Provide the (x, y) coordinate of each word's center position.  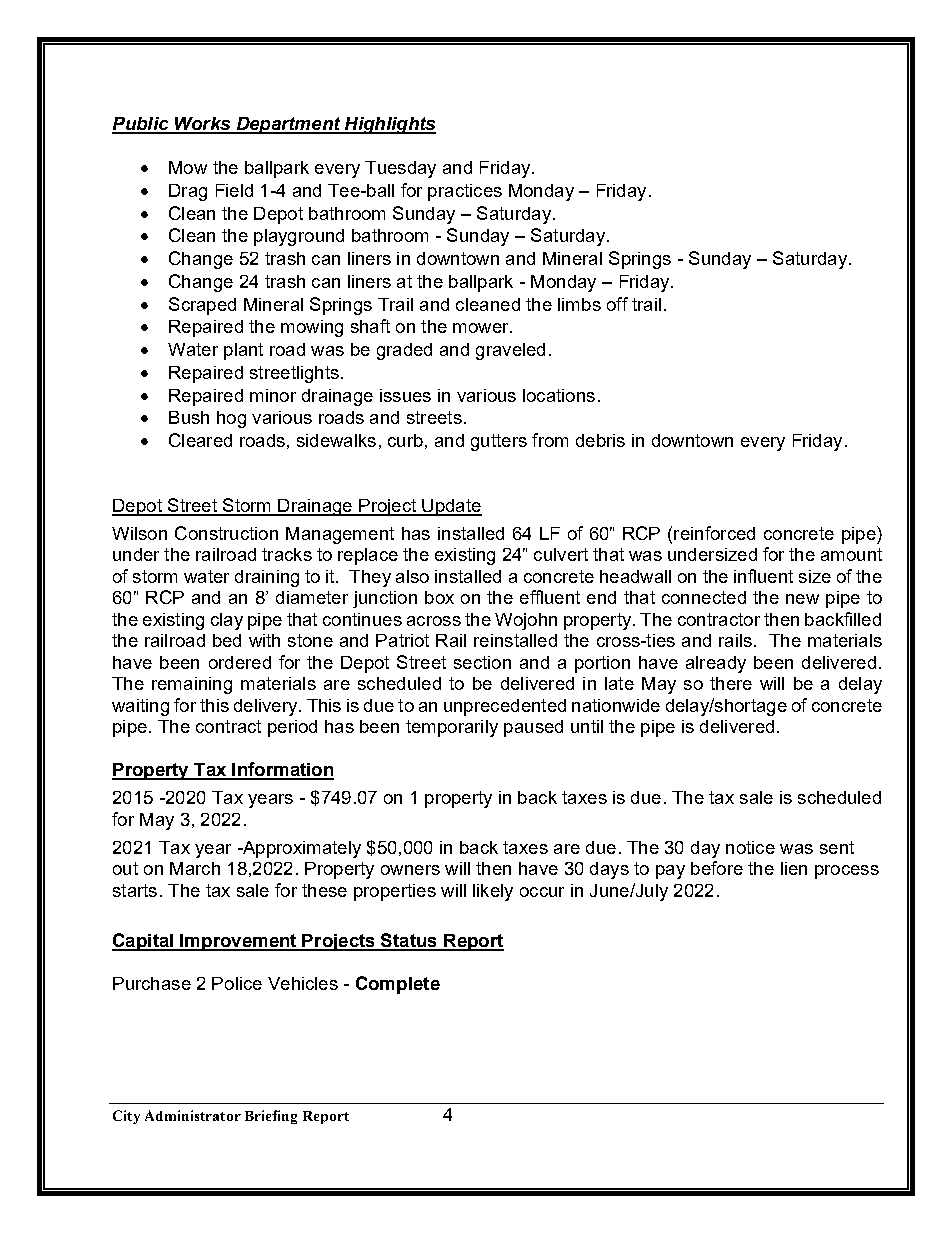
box (439, 597)
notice (750, 847)
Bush (189, 417)
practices (465, 192)
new (802, 599)
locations (559, 395)
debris (600, 440)
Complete (398, 985)
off (617, 304)
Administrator (193, 1115)
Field (234, 190)
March (195, 868)
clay (227, 621)
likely (493, 892)
